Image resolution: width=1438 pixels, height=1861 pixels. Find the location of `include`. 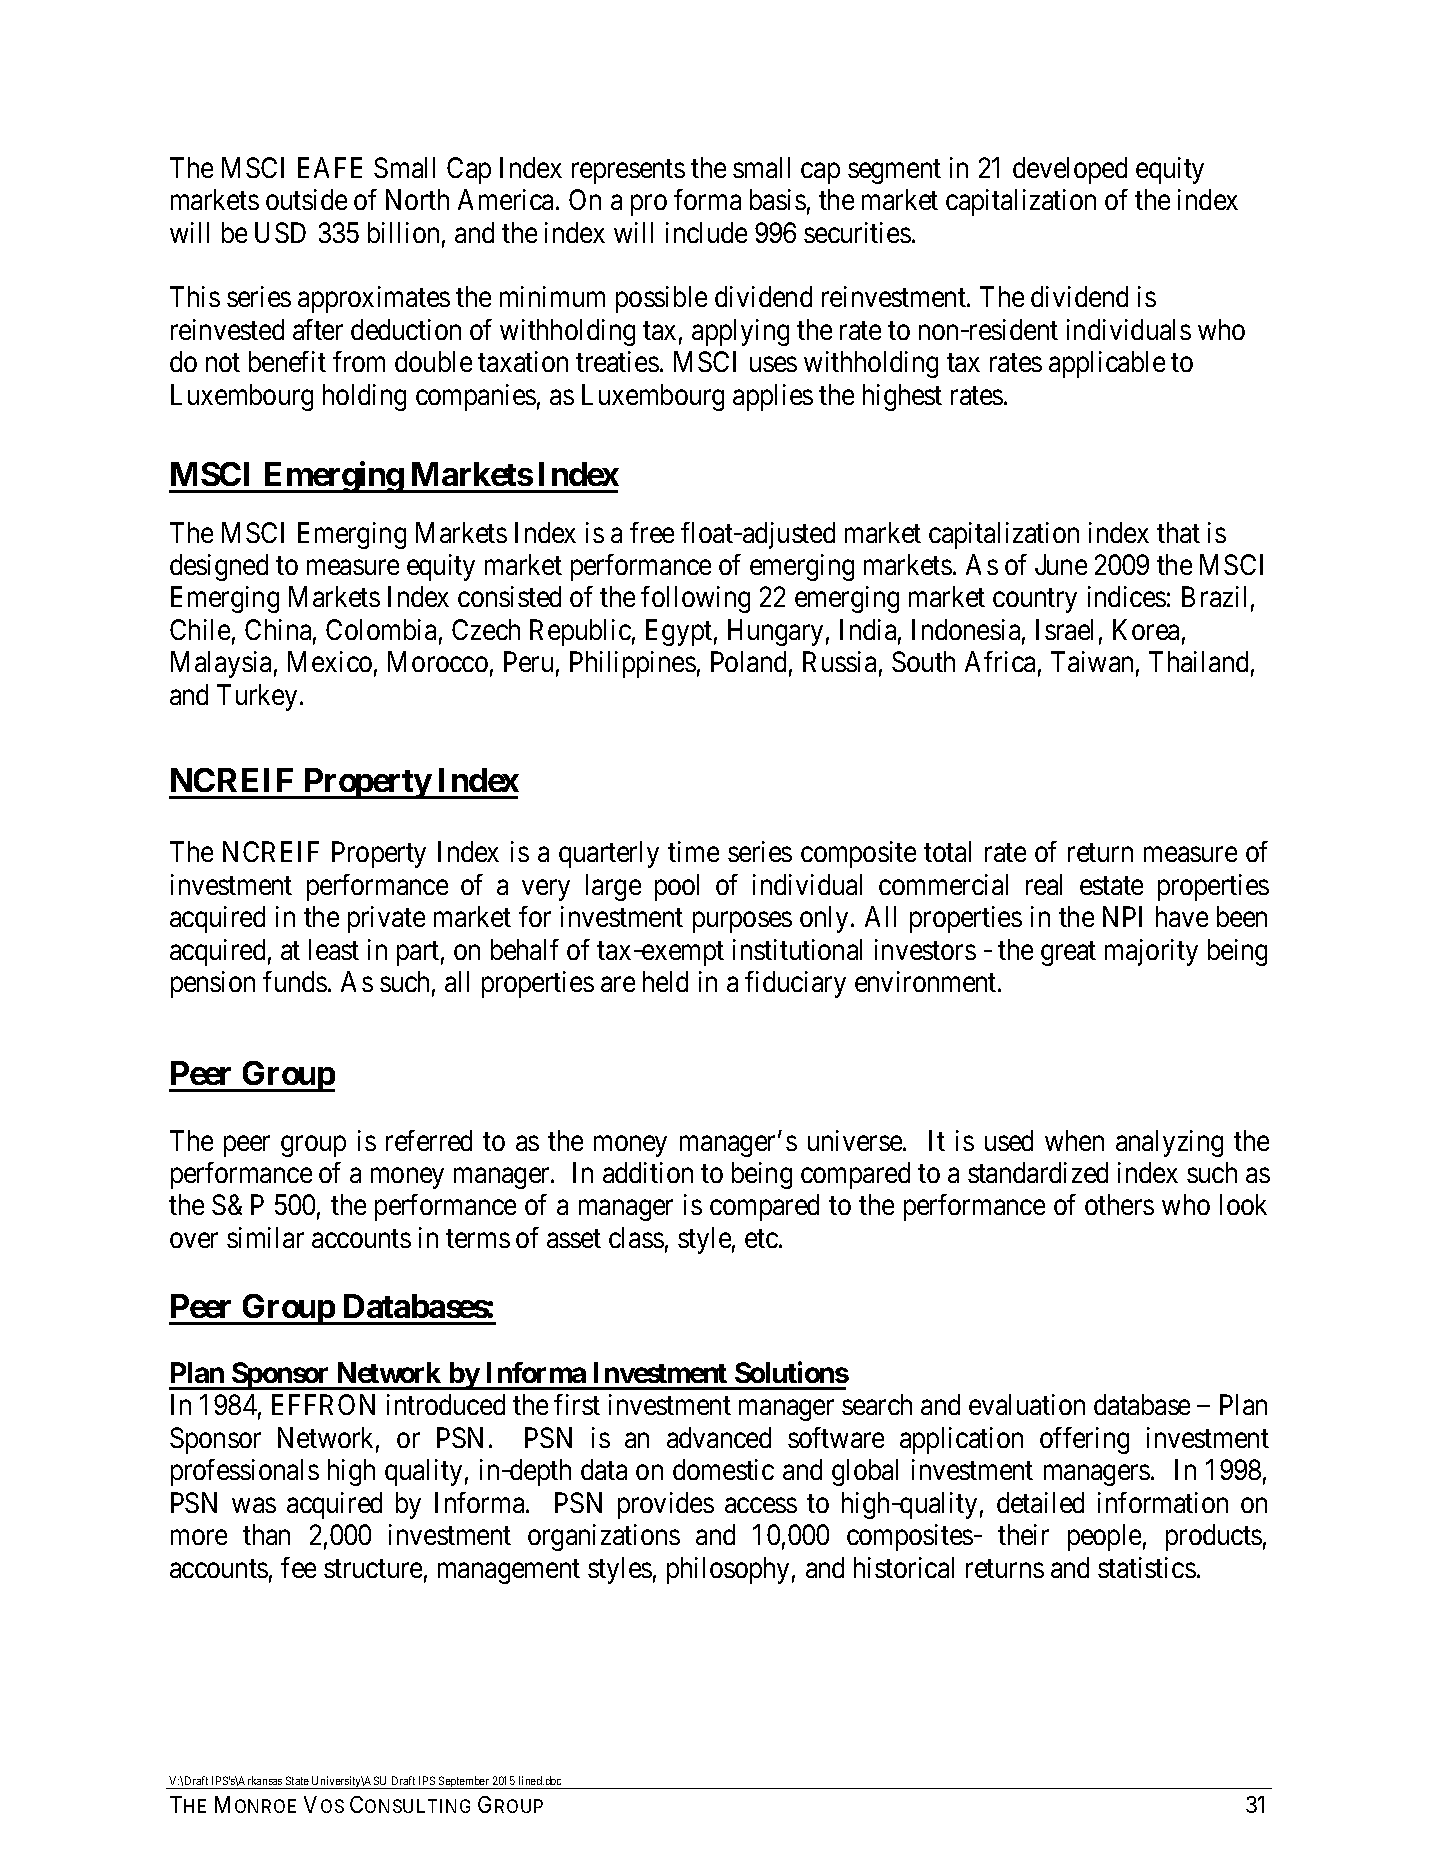

include is located at coordinates (706, 232).
